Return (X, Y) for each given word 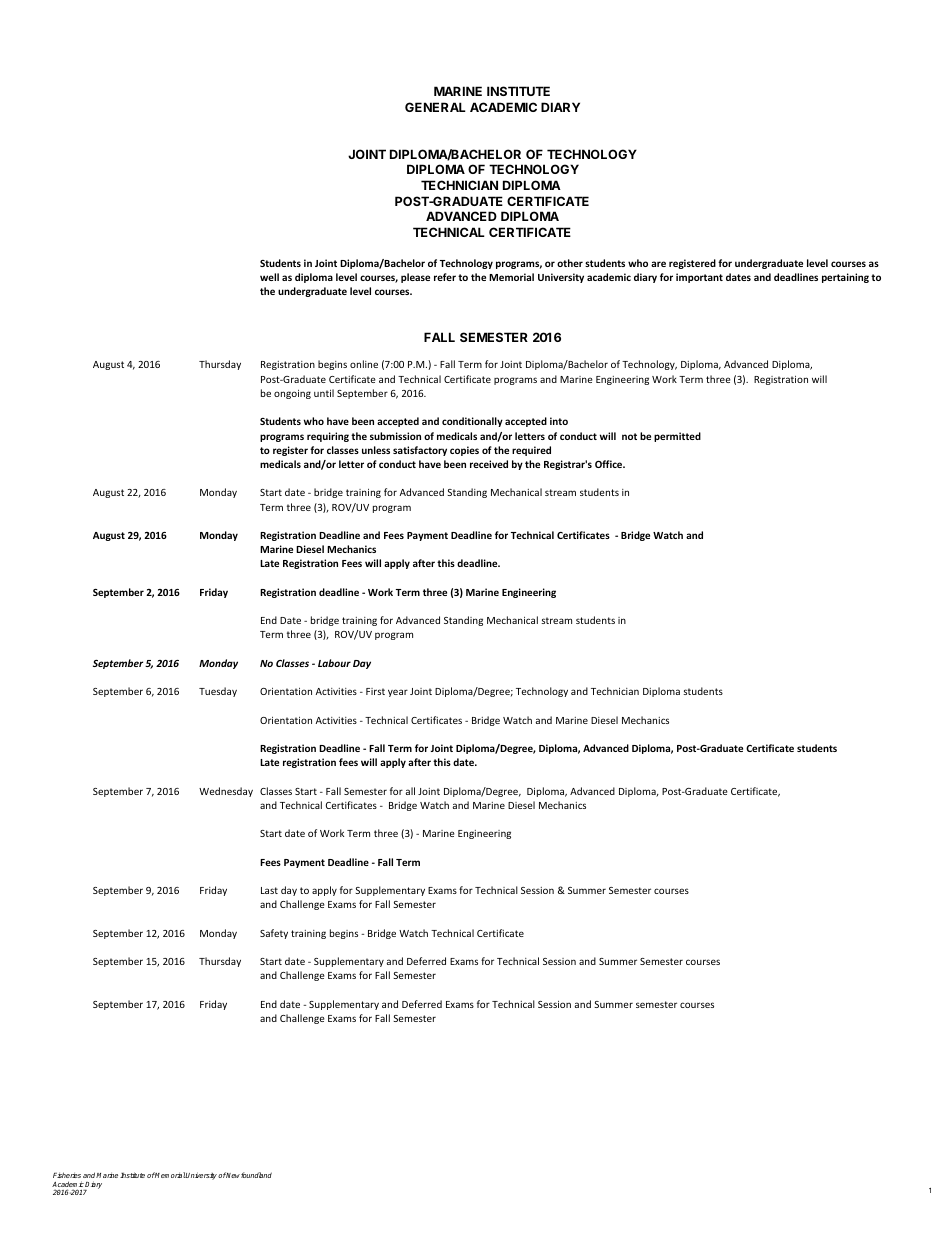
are (658, 264)
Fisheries (67, 1175)
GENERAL (435, 107)
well (269, 277)
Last (269, 890)
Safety (274, 934)
